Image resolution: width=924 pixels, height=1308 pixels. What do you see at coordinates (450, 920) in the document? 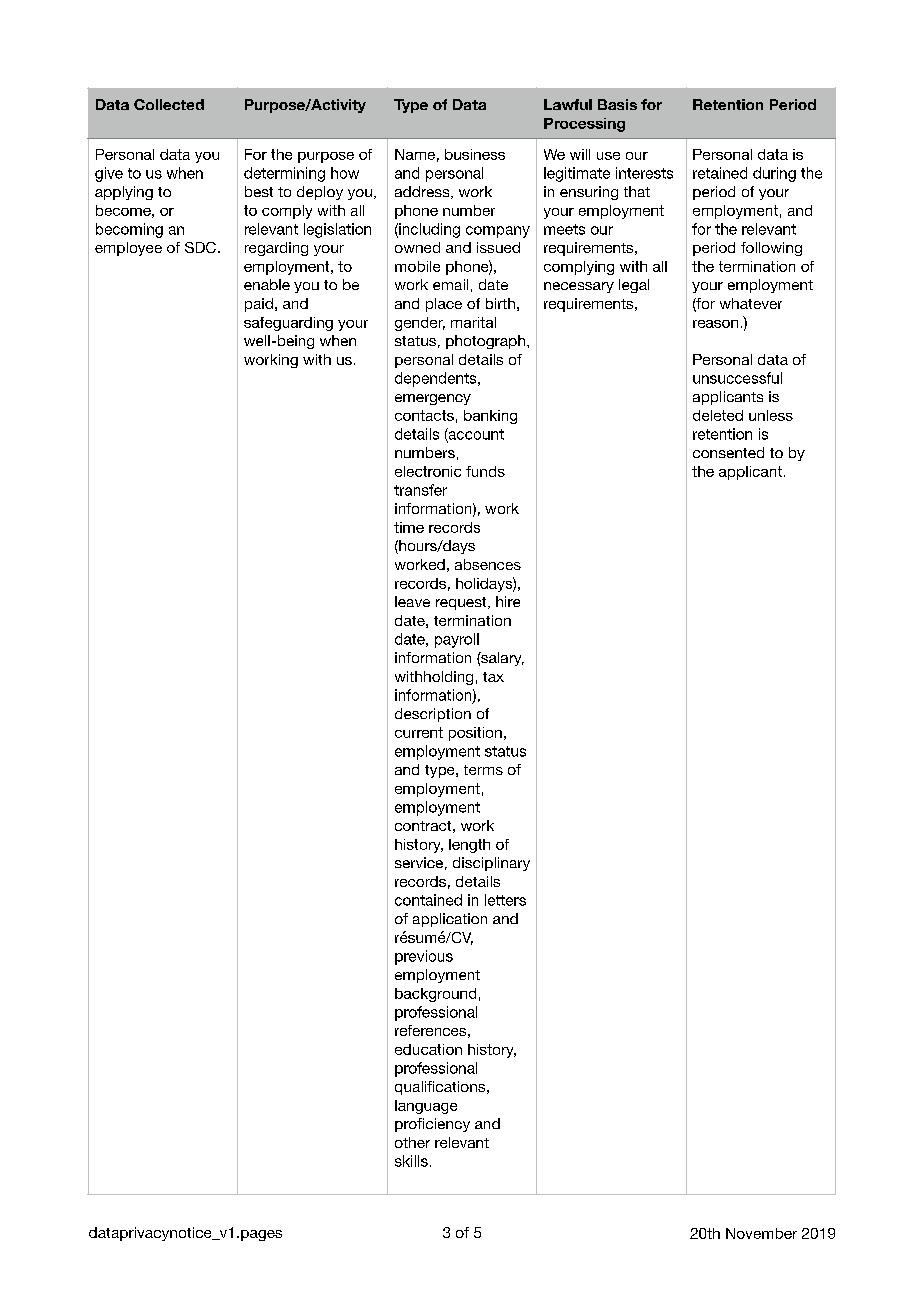
I see `application` at bounding box center [450, 920].
